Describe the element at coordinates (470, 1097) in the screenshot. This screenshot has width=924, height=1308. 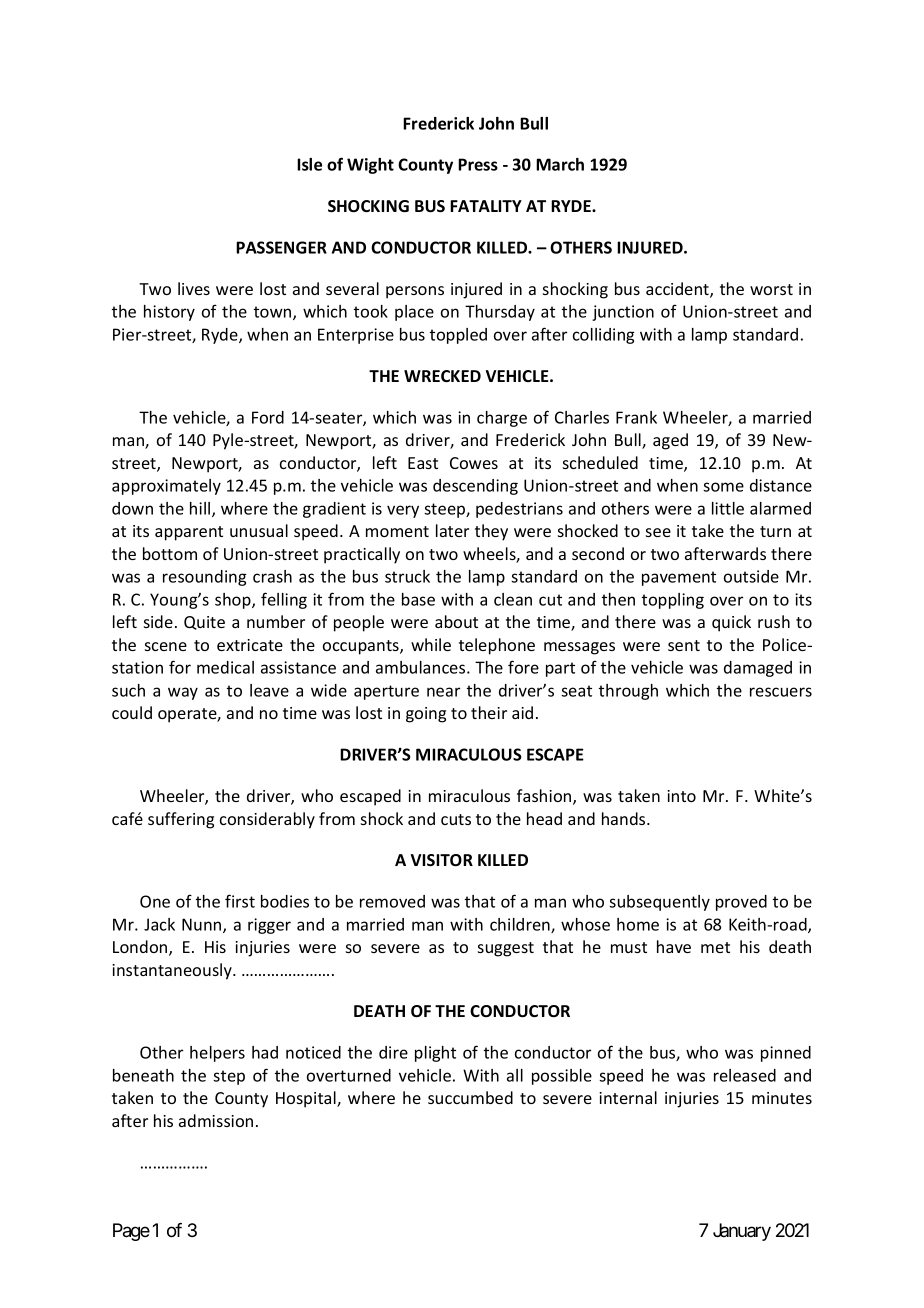
I see `succumbed` at that location.
